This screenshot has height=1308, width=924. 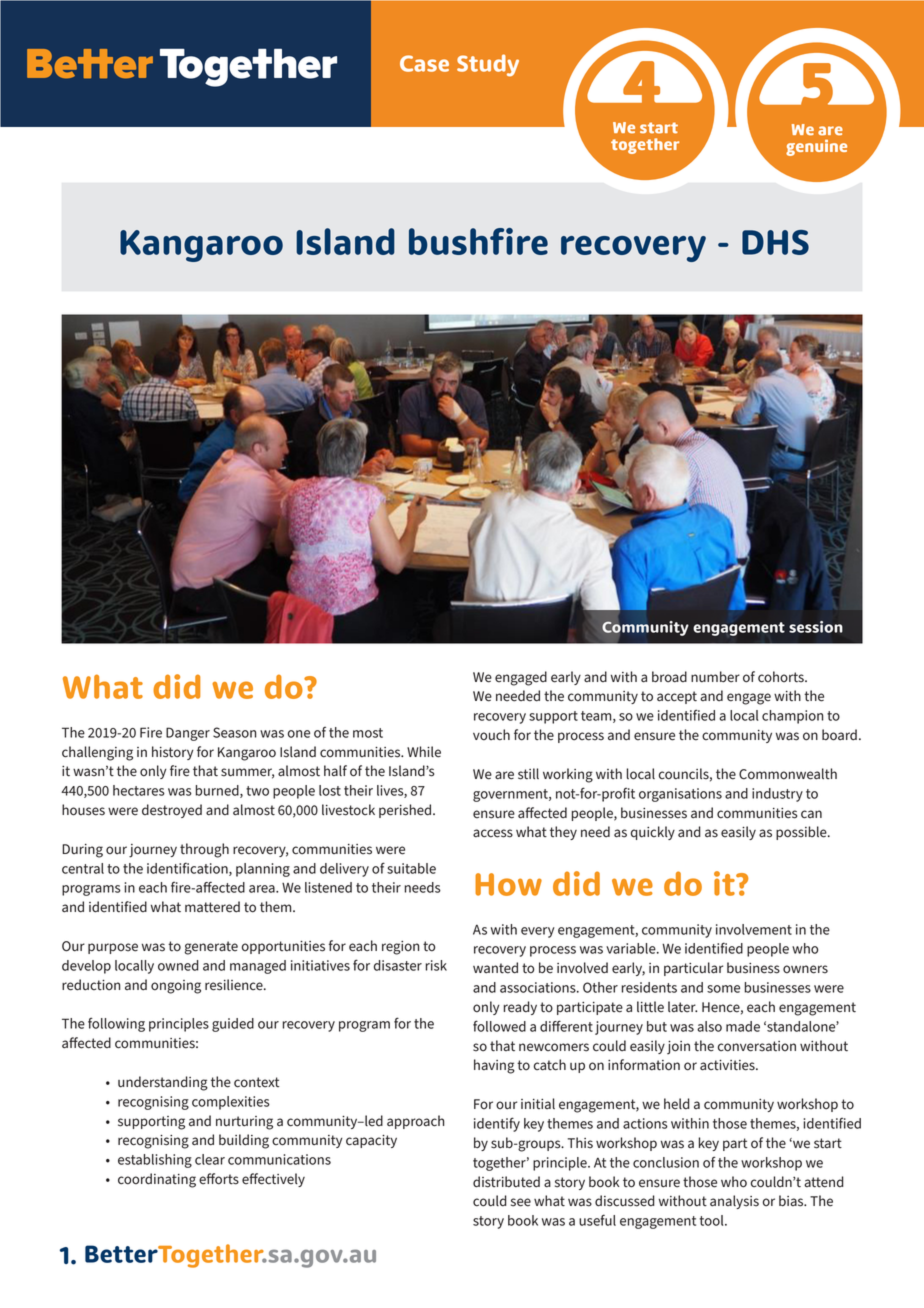 What do you see at coordinates (488, 65) in the screenshot?
I see `Study` at bounding box center [488, 65].
